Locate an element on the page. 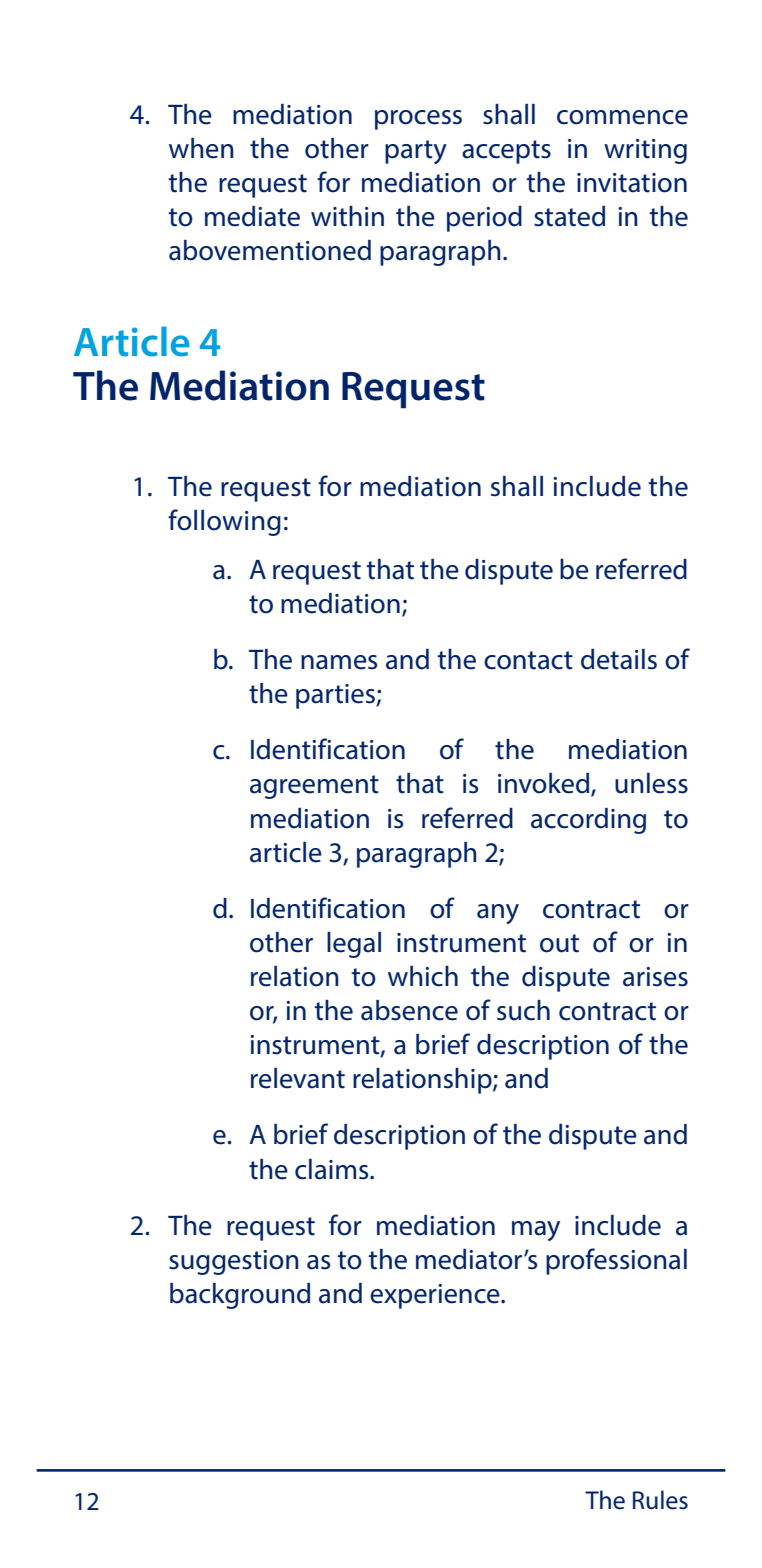  background is located at coordinates (240, 1296).
